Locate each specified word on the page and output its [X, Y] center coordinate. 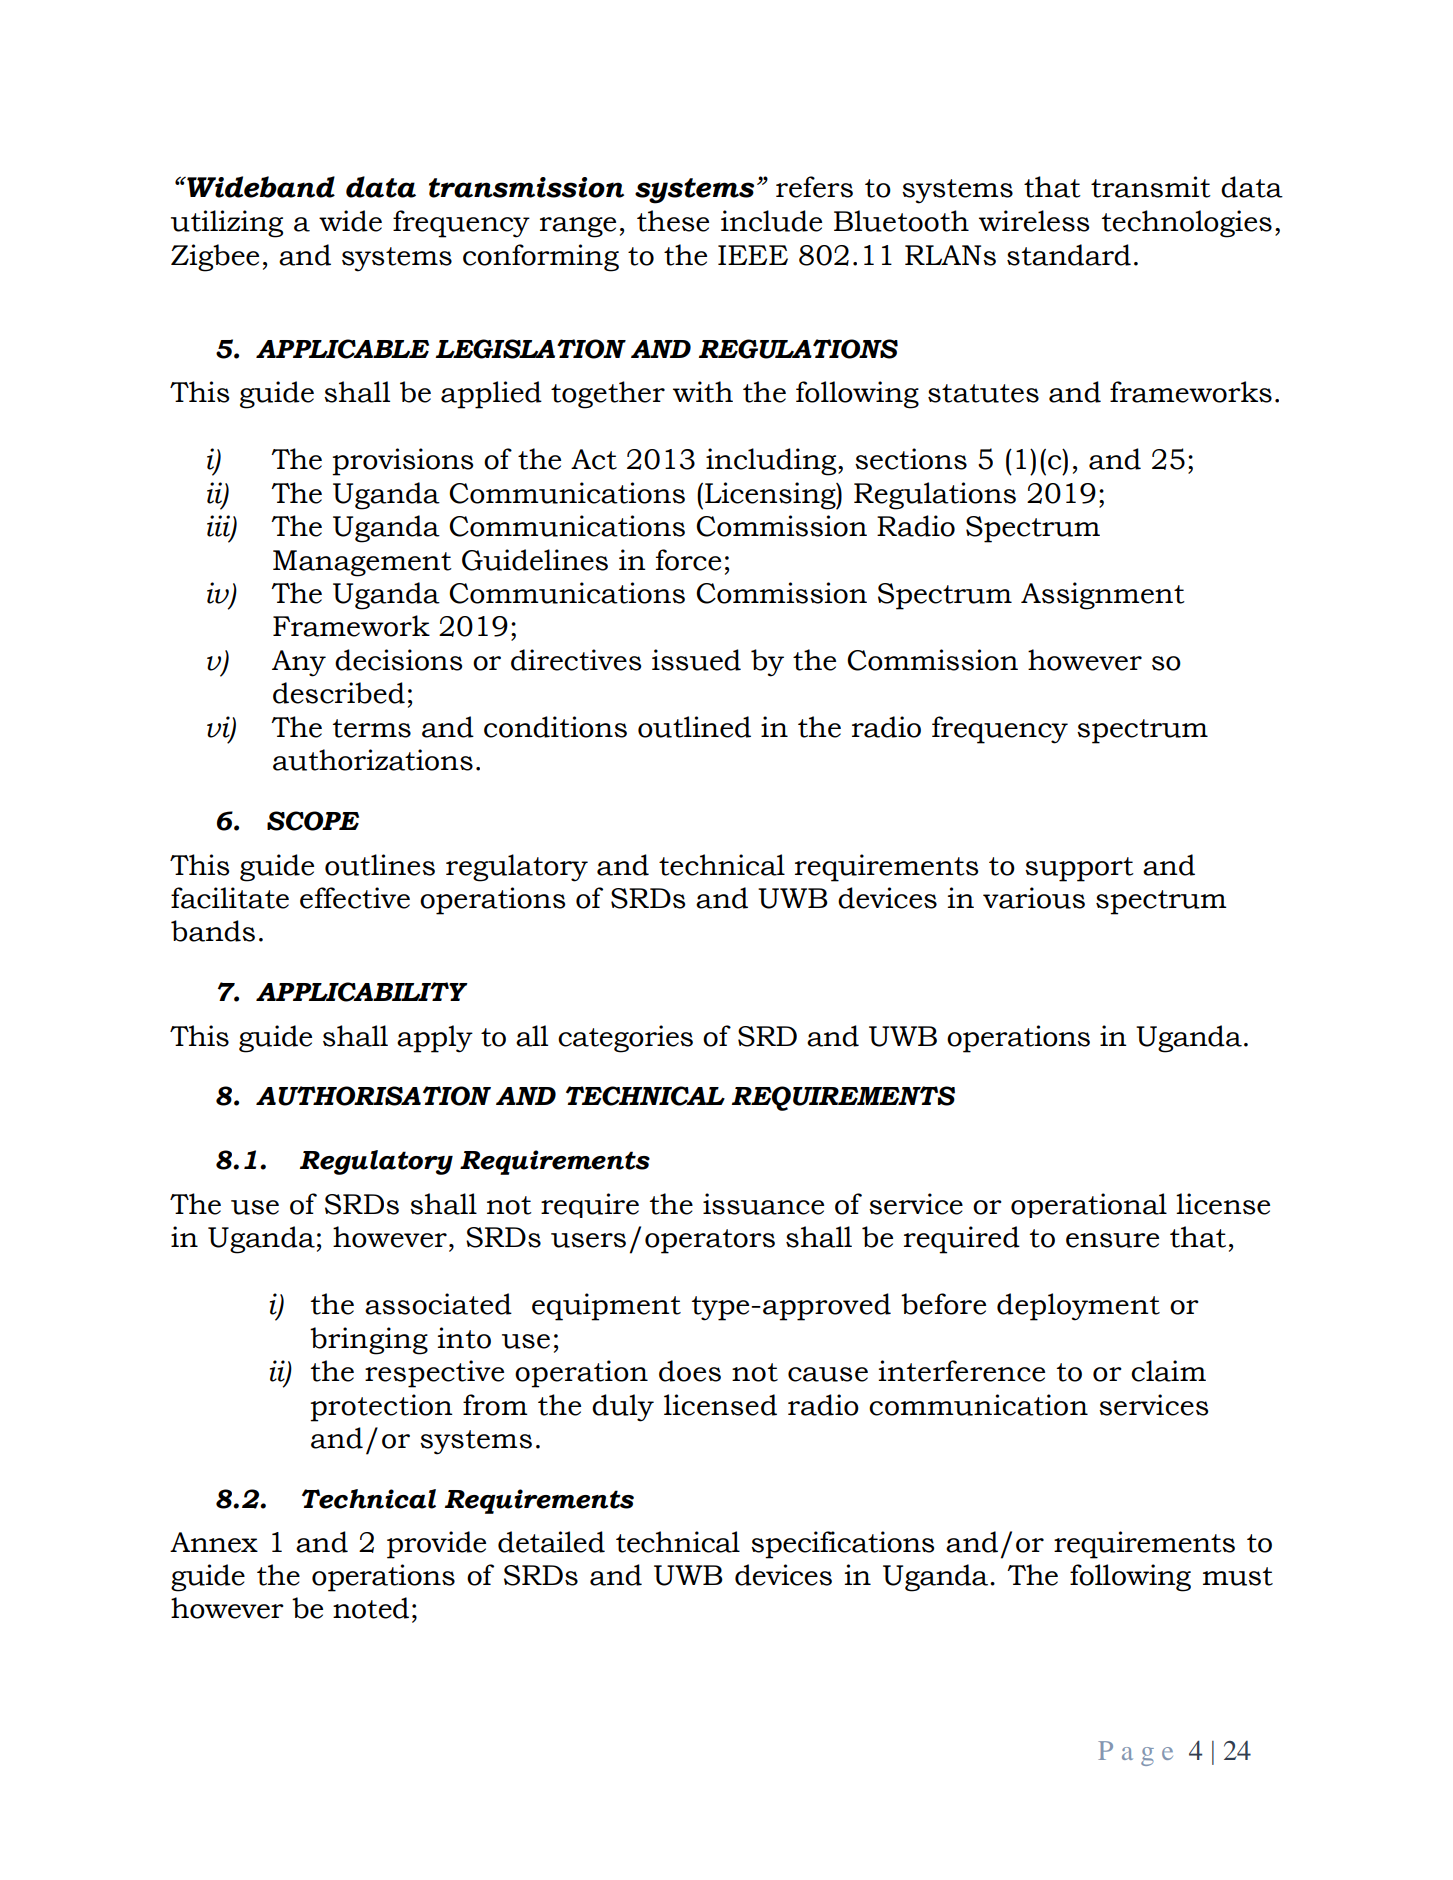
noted [371, 1608]
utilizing [227, 224]
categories [625, 1039]
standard [1069, 255]
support [1079, 869]
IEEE [753, 255]
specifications [843, 1545]
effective [355, 898]
